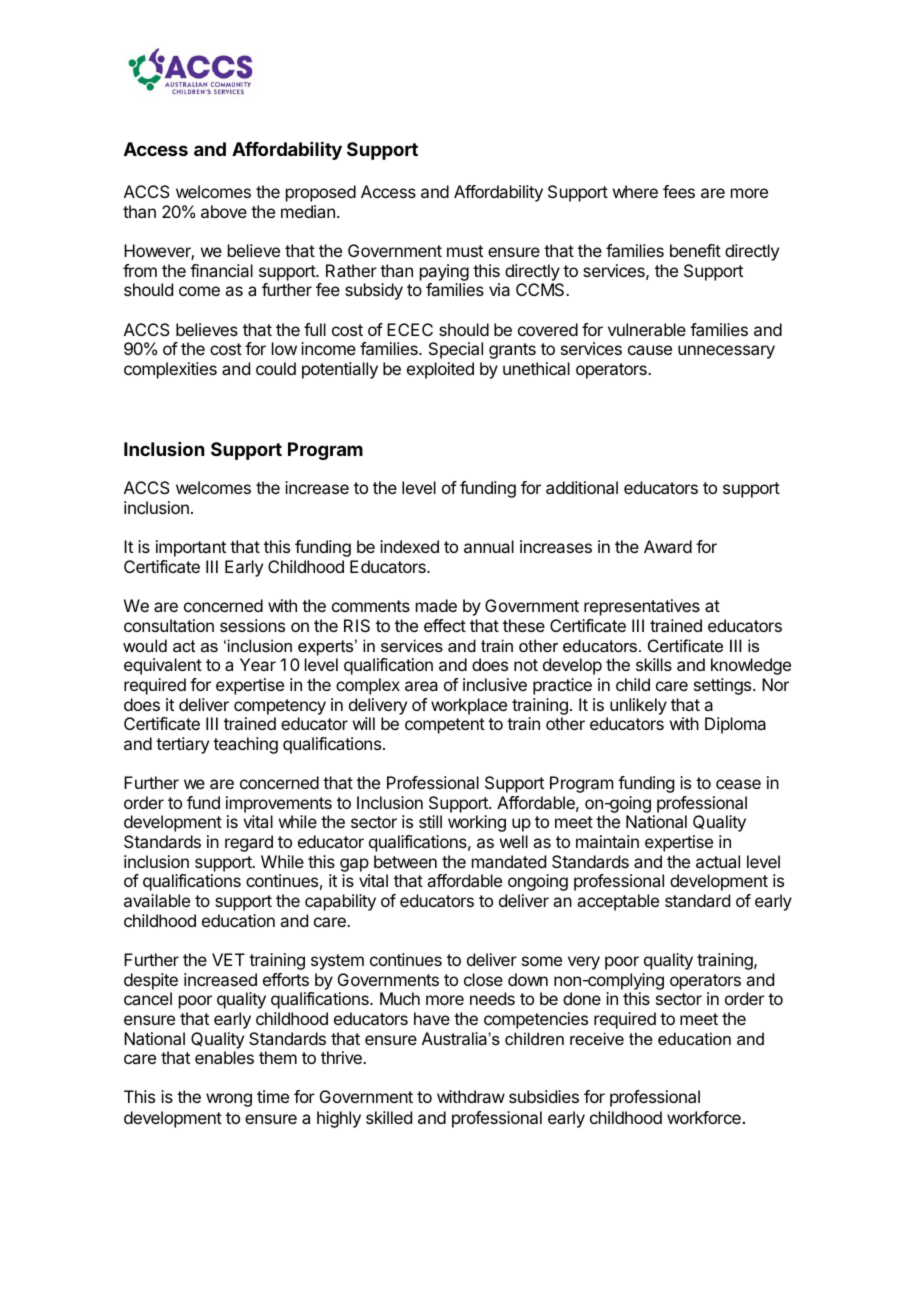 Image resolution: width=924 pixels, height=1308 pixels. Describe the element at coordinates (389, 1117) in the screenshot. I see `skilled` at that location.
